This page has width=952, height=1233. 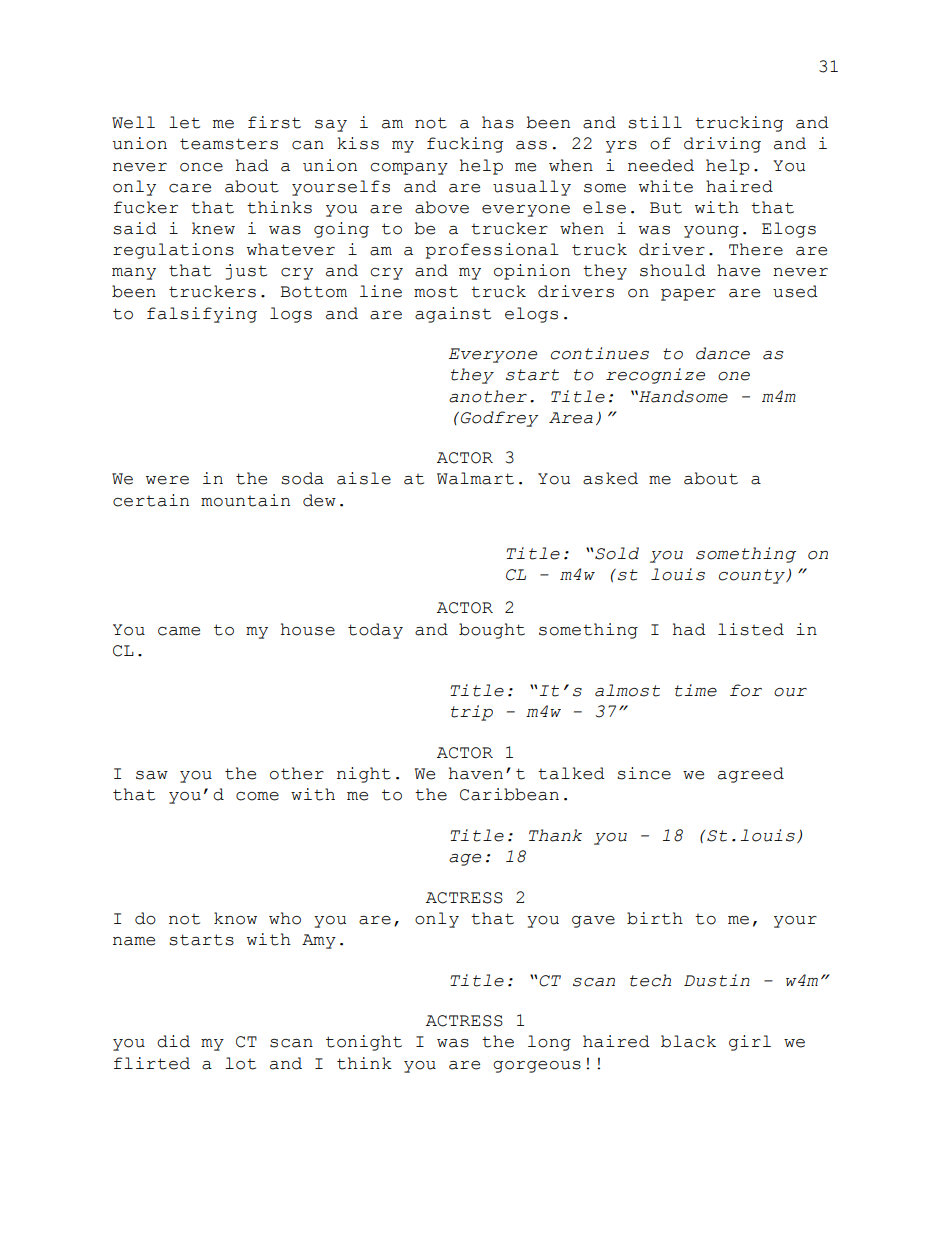 What do you see at coordinates (722, 145) in the page?
I see `driving` at bounding box center [722, 145].
